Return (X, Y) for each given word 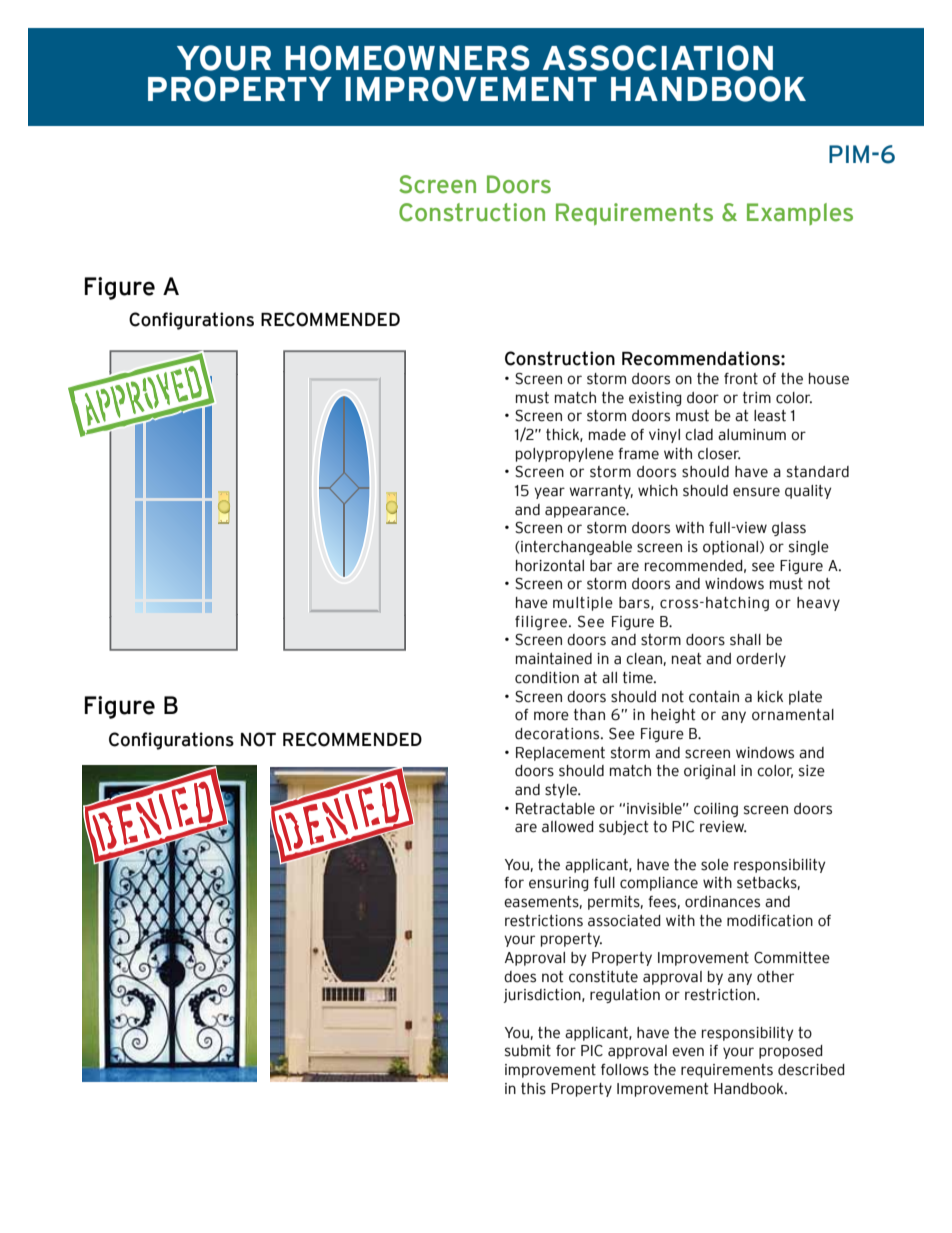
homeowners (407, 58)
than (589, 715)
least (770, 416)
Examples (800, 214)
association (658, 58)
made (607, 435)
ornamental (793, 715)
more (551, 716)
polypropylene (565, 455)
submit (528, 1051)
